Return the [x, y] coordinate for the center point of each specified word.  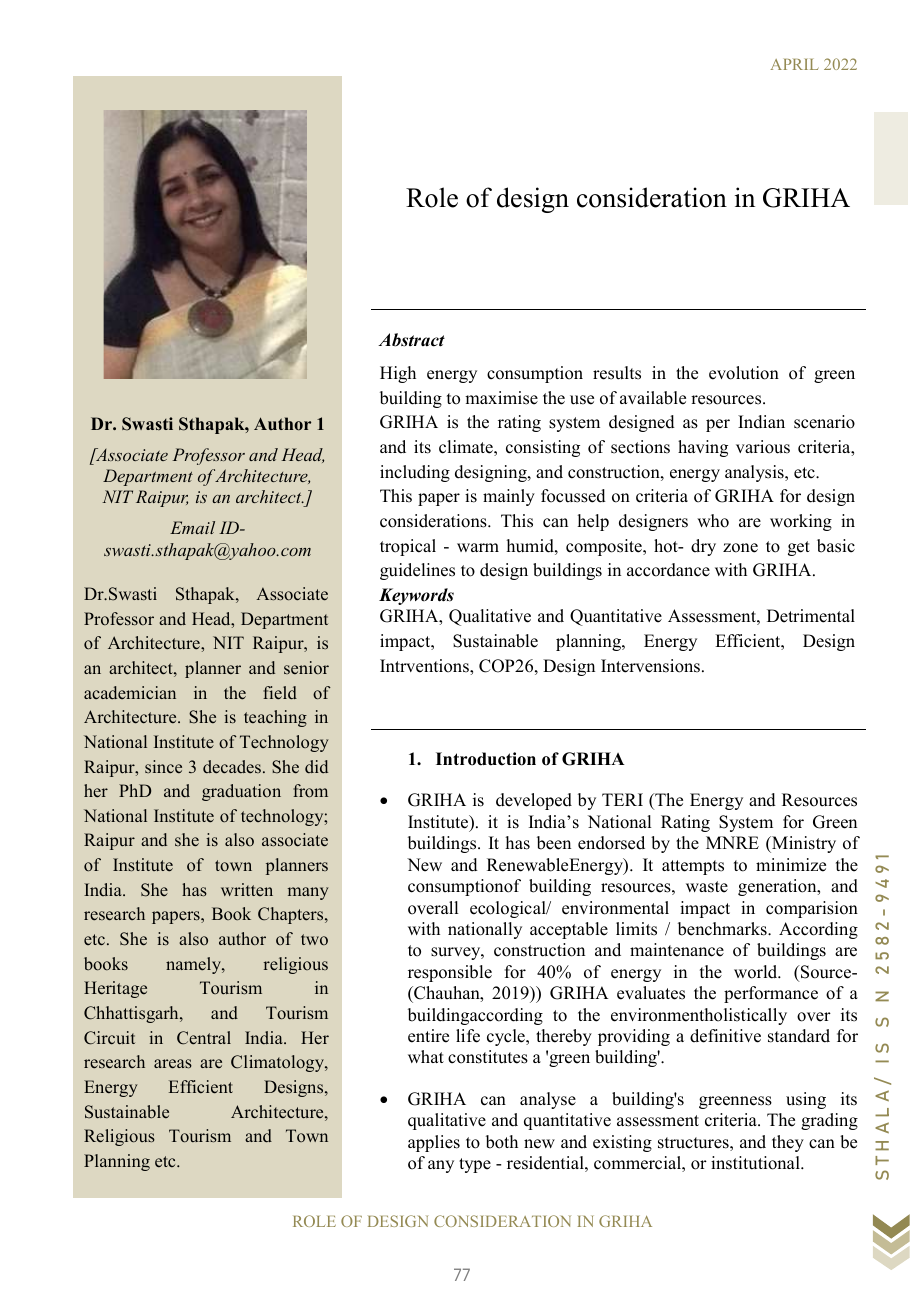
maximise [501, 398]
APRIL [794, 64]
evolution [744, 373]
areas [173, 1064]
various [763, 447]
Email [192, 527]
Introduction [486, 759]
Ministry [803, 844]
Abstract [411, 340]
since [163, 767]
